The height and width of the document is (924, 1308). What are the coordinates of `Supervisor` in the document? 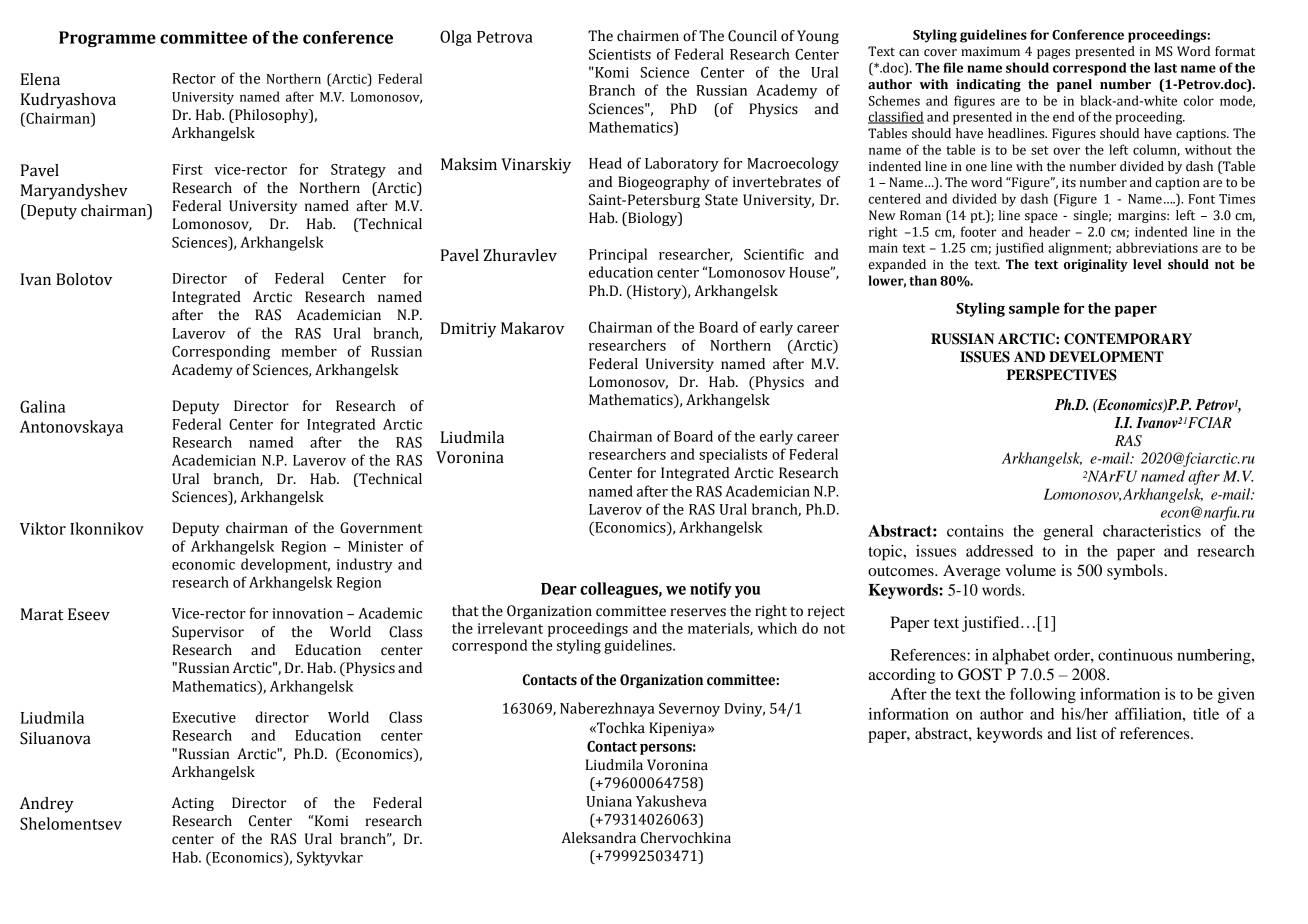 It's located at (208, 633).
